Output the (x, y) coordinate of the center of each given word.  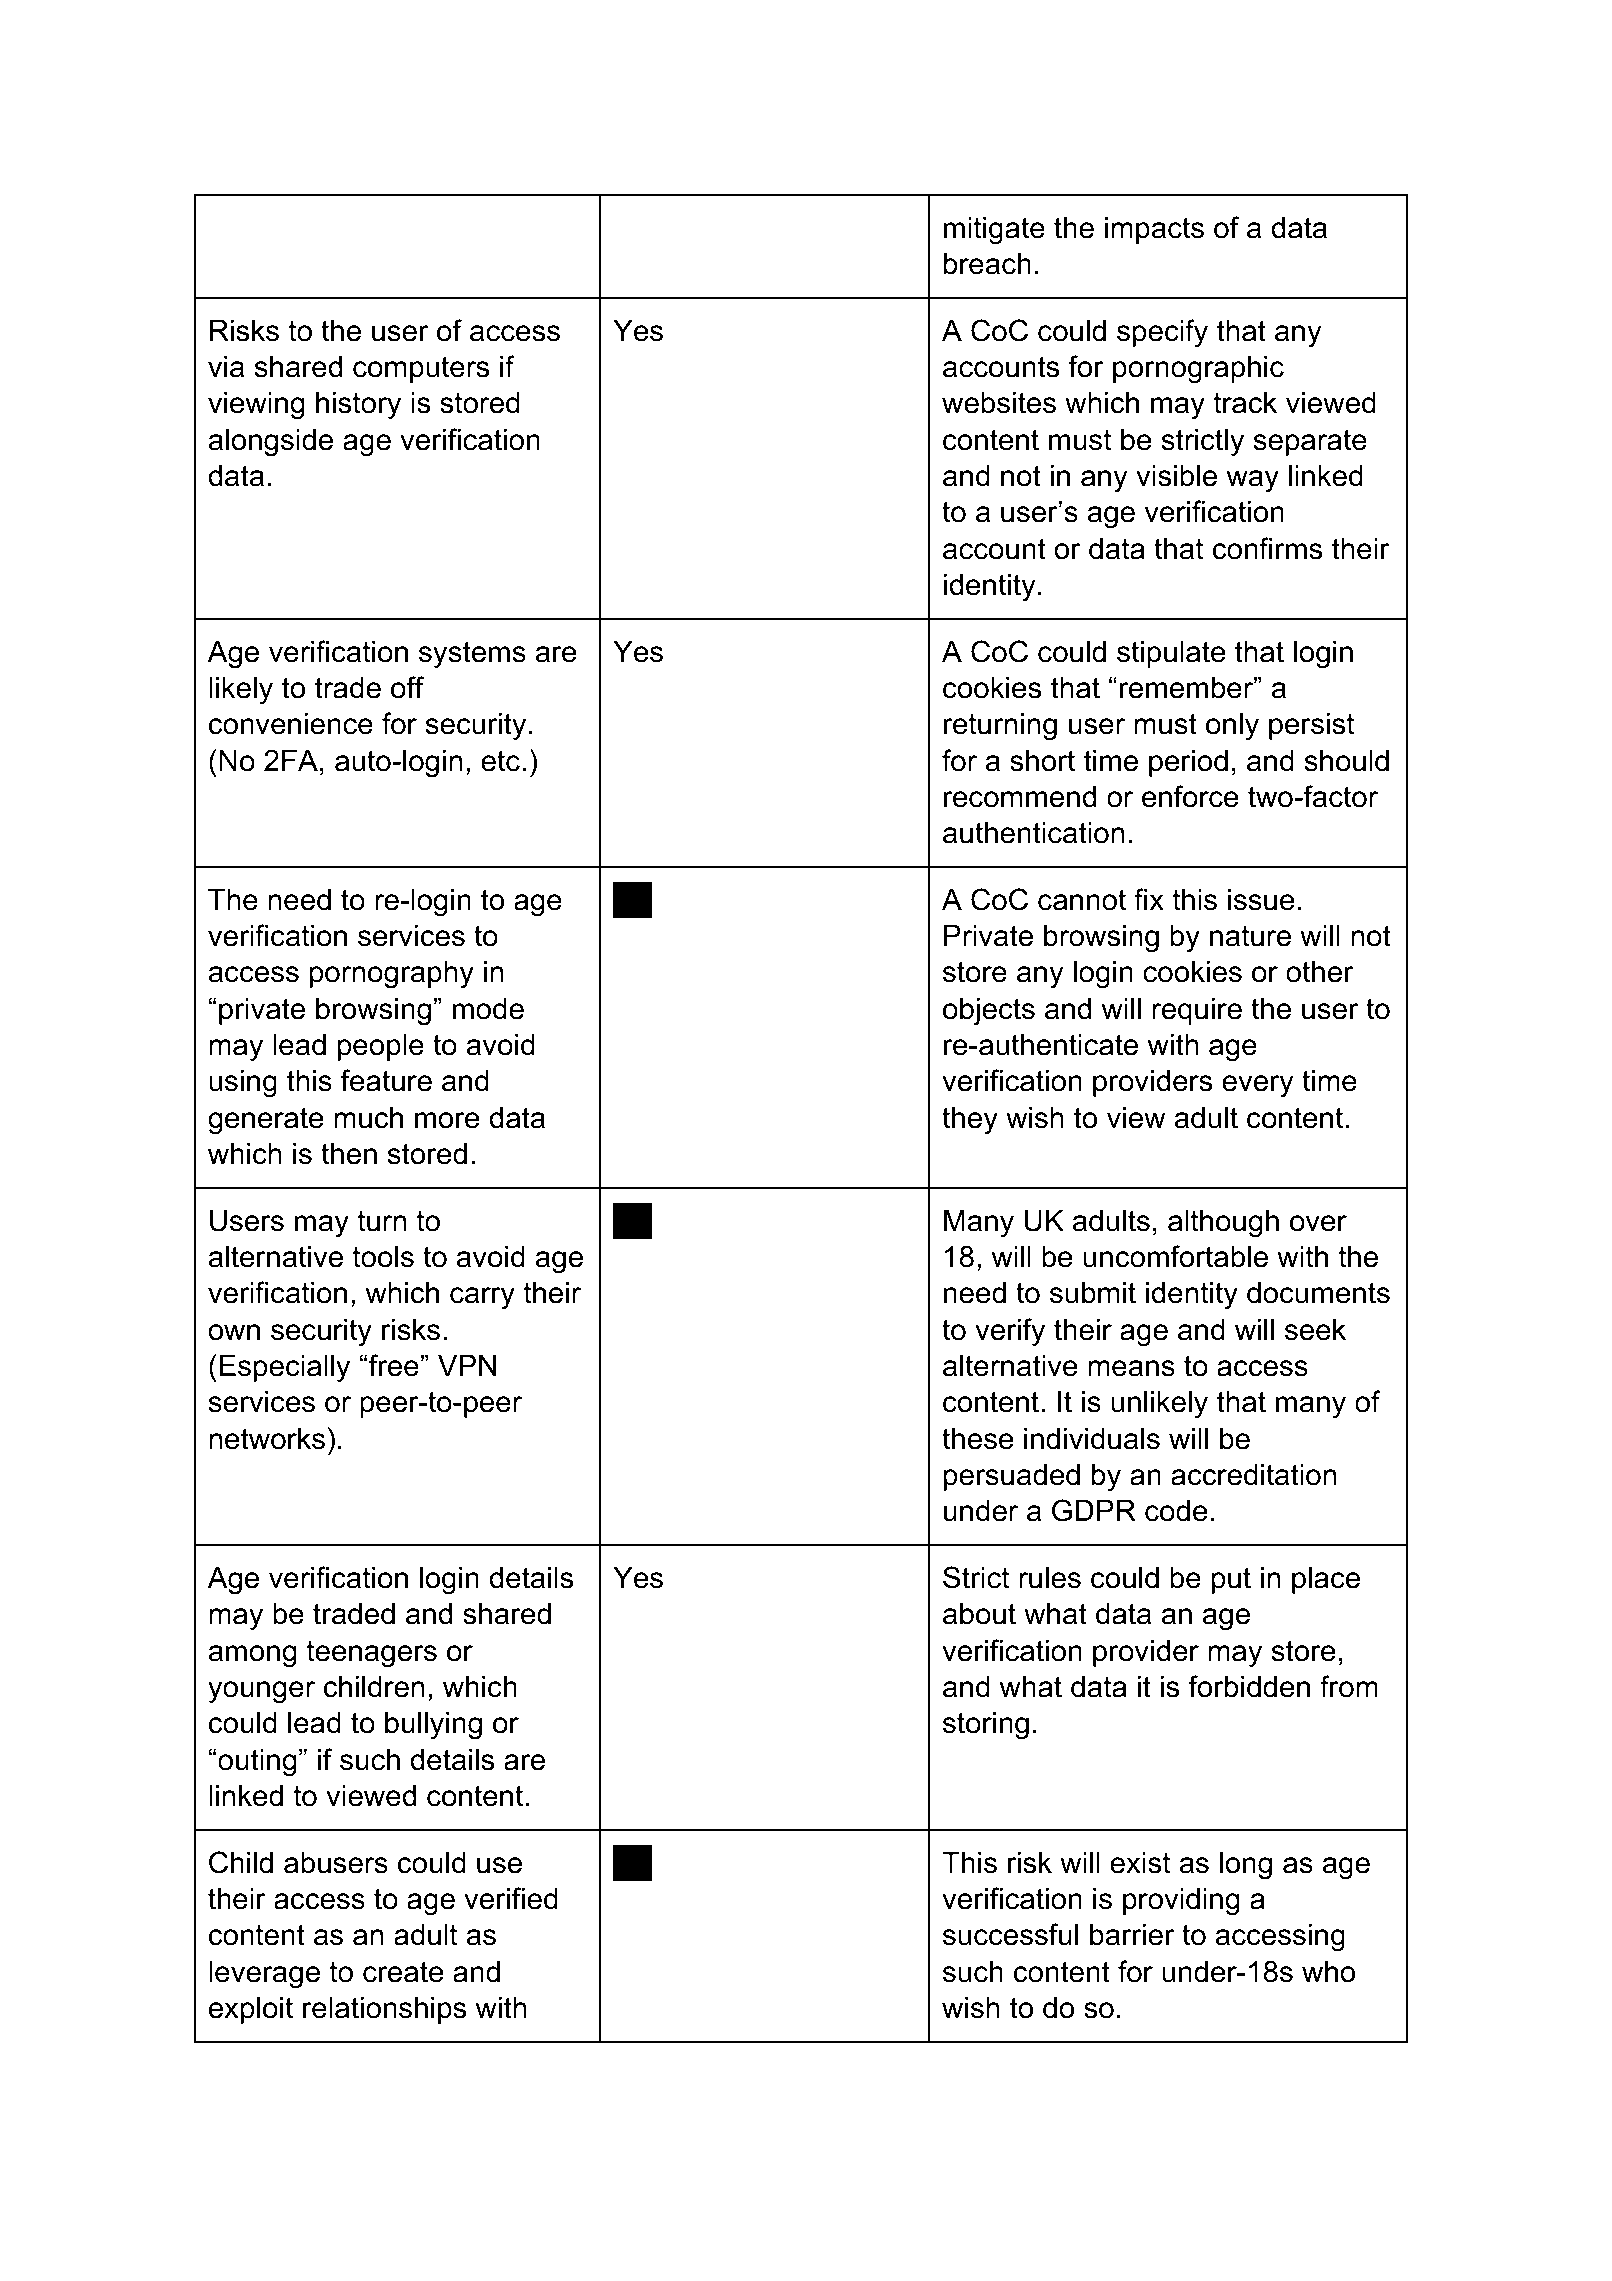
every (1258, 1086)
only (1232, 726)
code (1176, 1511)
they (970, 1120)
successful (1010, 1934)
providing (1181, 1901)
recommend (1020, 797)
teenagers (371, 1654)
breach (987, 264)
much (368, 1118)
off (407, 687)
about (979, 1614)
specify (1162, 333)
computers (421, 369)
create (403, 1972)
